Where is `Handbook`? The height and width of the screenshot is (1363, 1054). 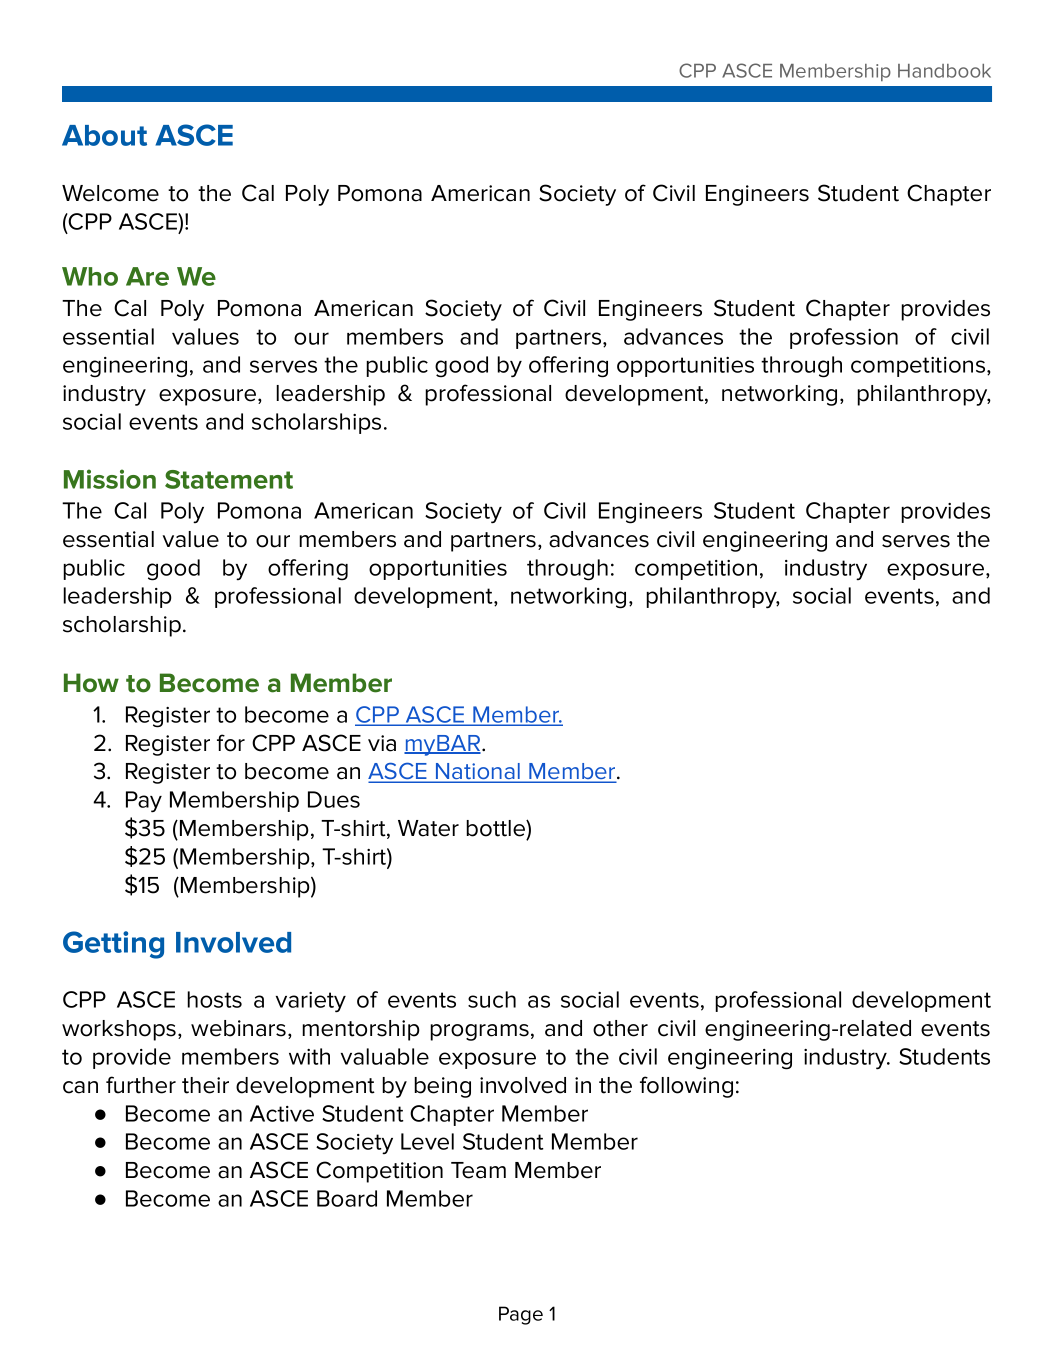
Handbook is located at coordinates (944, 71).
